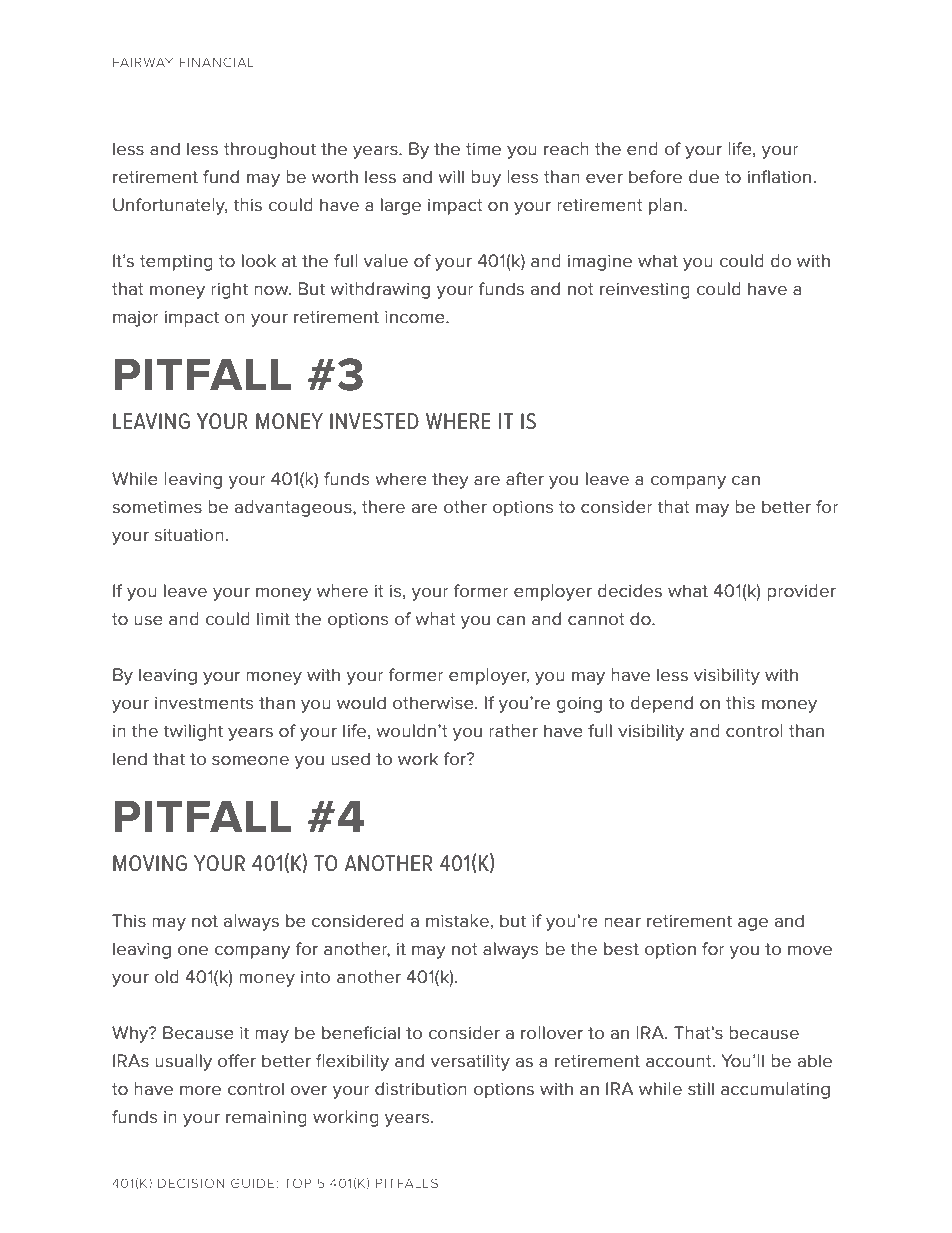  What do you see at coordinates (451, 176) in the image?
I see `will` at bounding box center [451, 176].
